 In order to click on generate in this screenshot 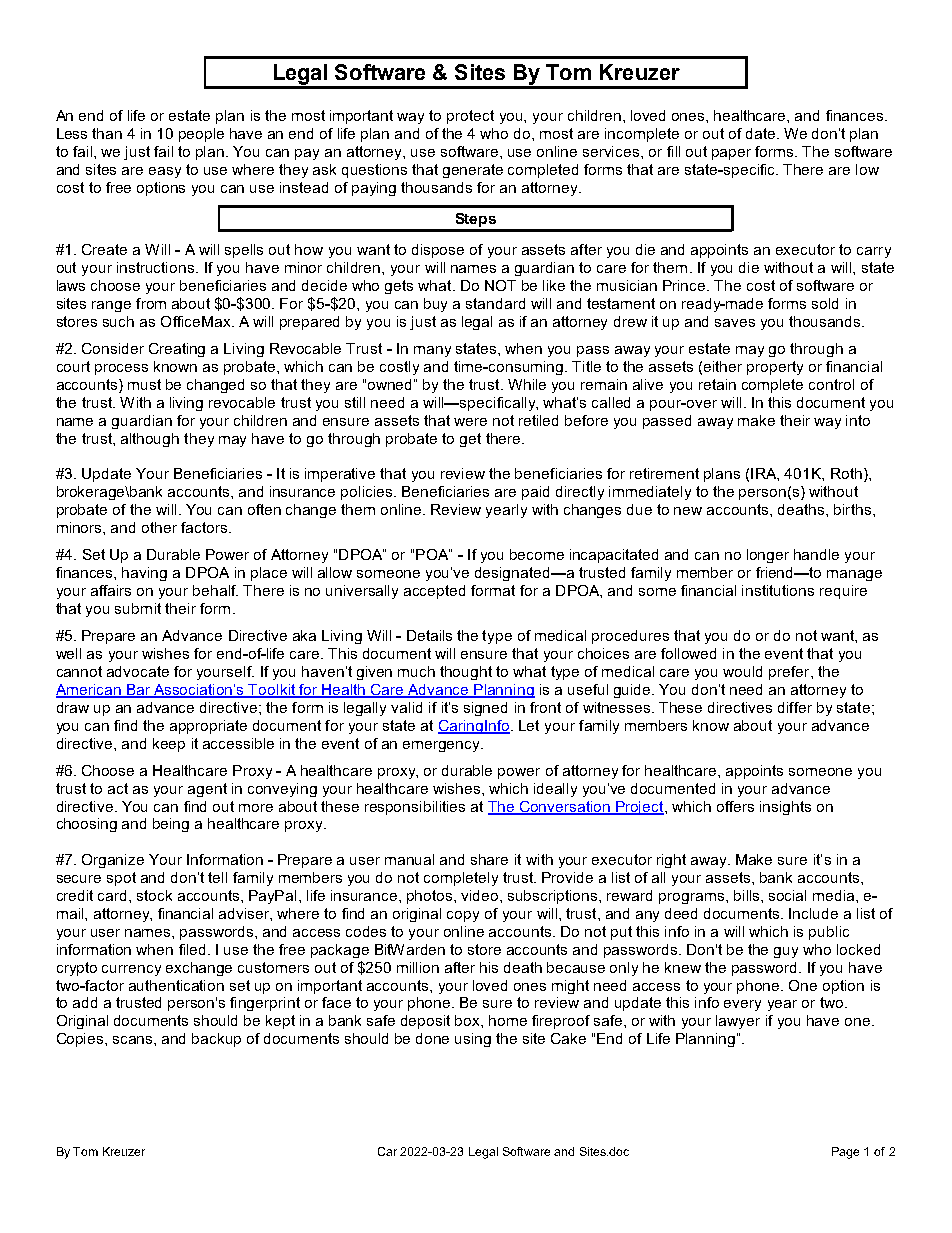, I will do `click(473, 171)`.
